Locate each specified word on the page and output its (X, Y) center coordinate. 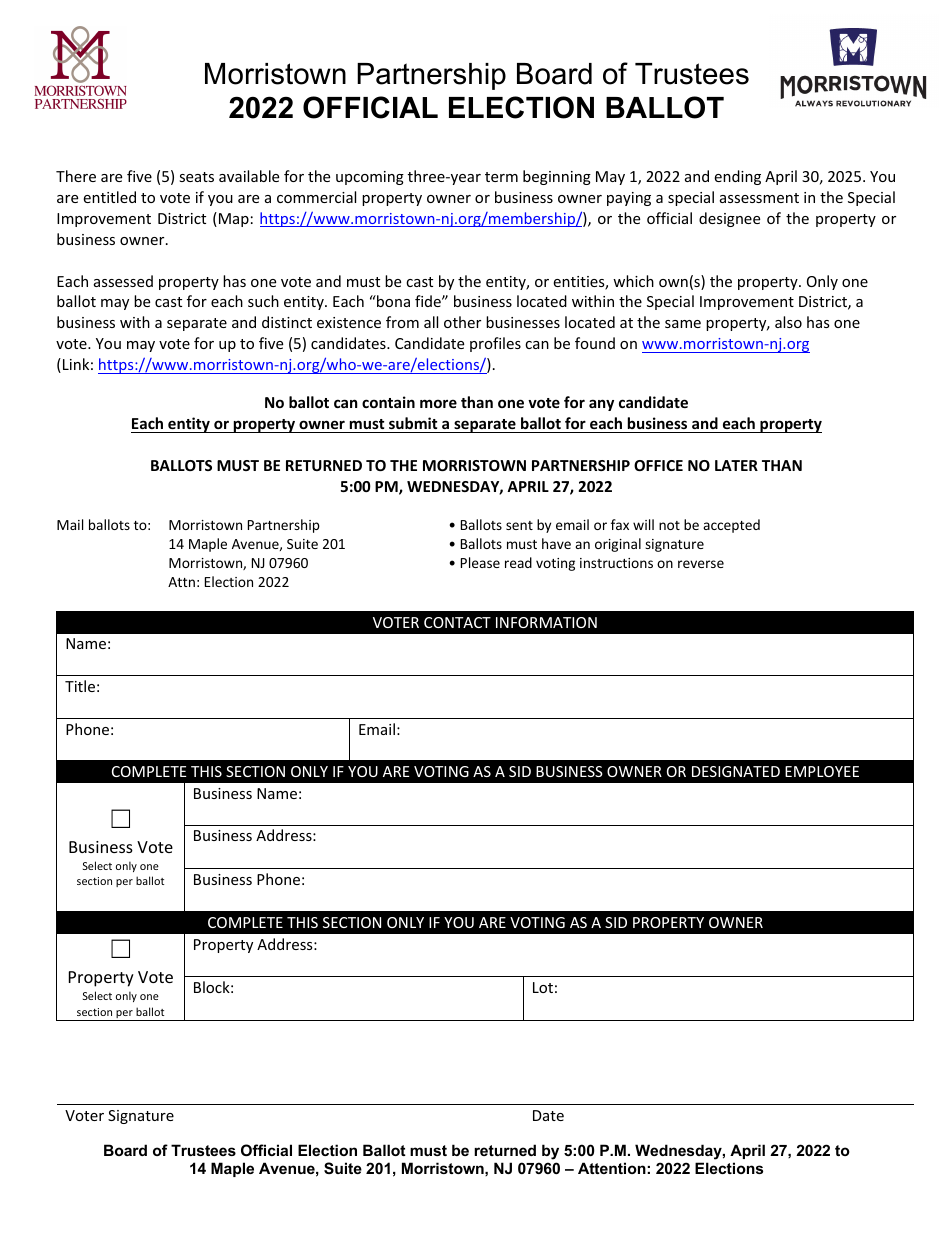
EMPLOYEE (822, 771)
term (501, 177)
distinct (287, 322)
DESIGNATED (736, 771)
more (438, 403)
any (601, 405)
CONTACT (457, 622)
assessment (759, 198)
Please (480, 562)
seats (196, 177)
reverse (701, 564)
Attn (181, 582)
